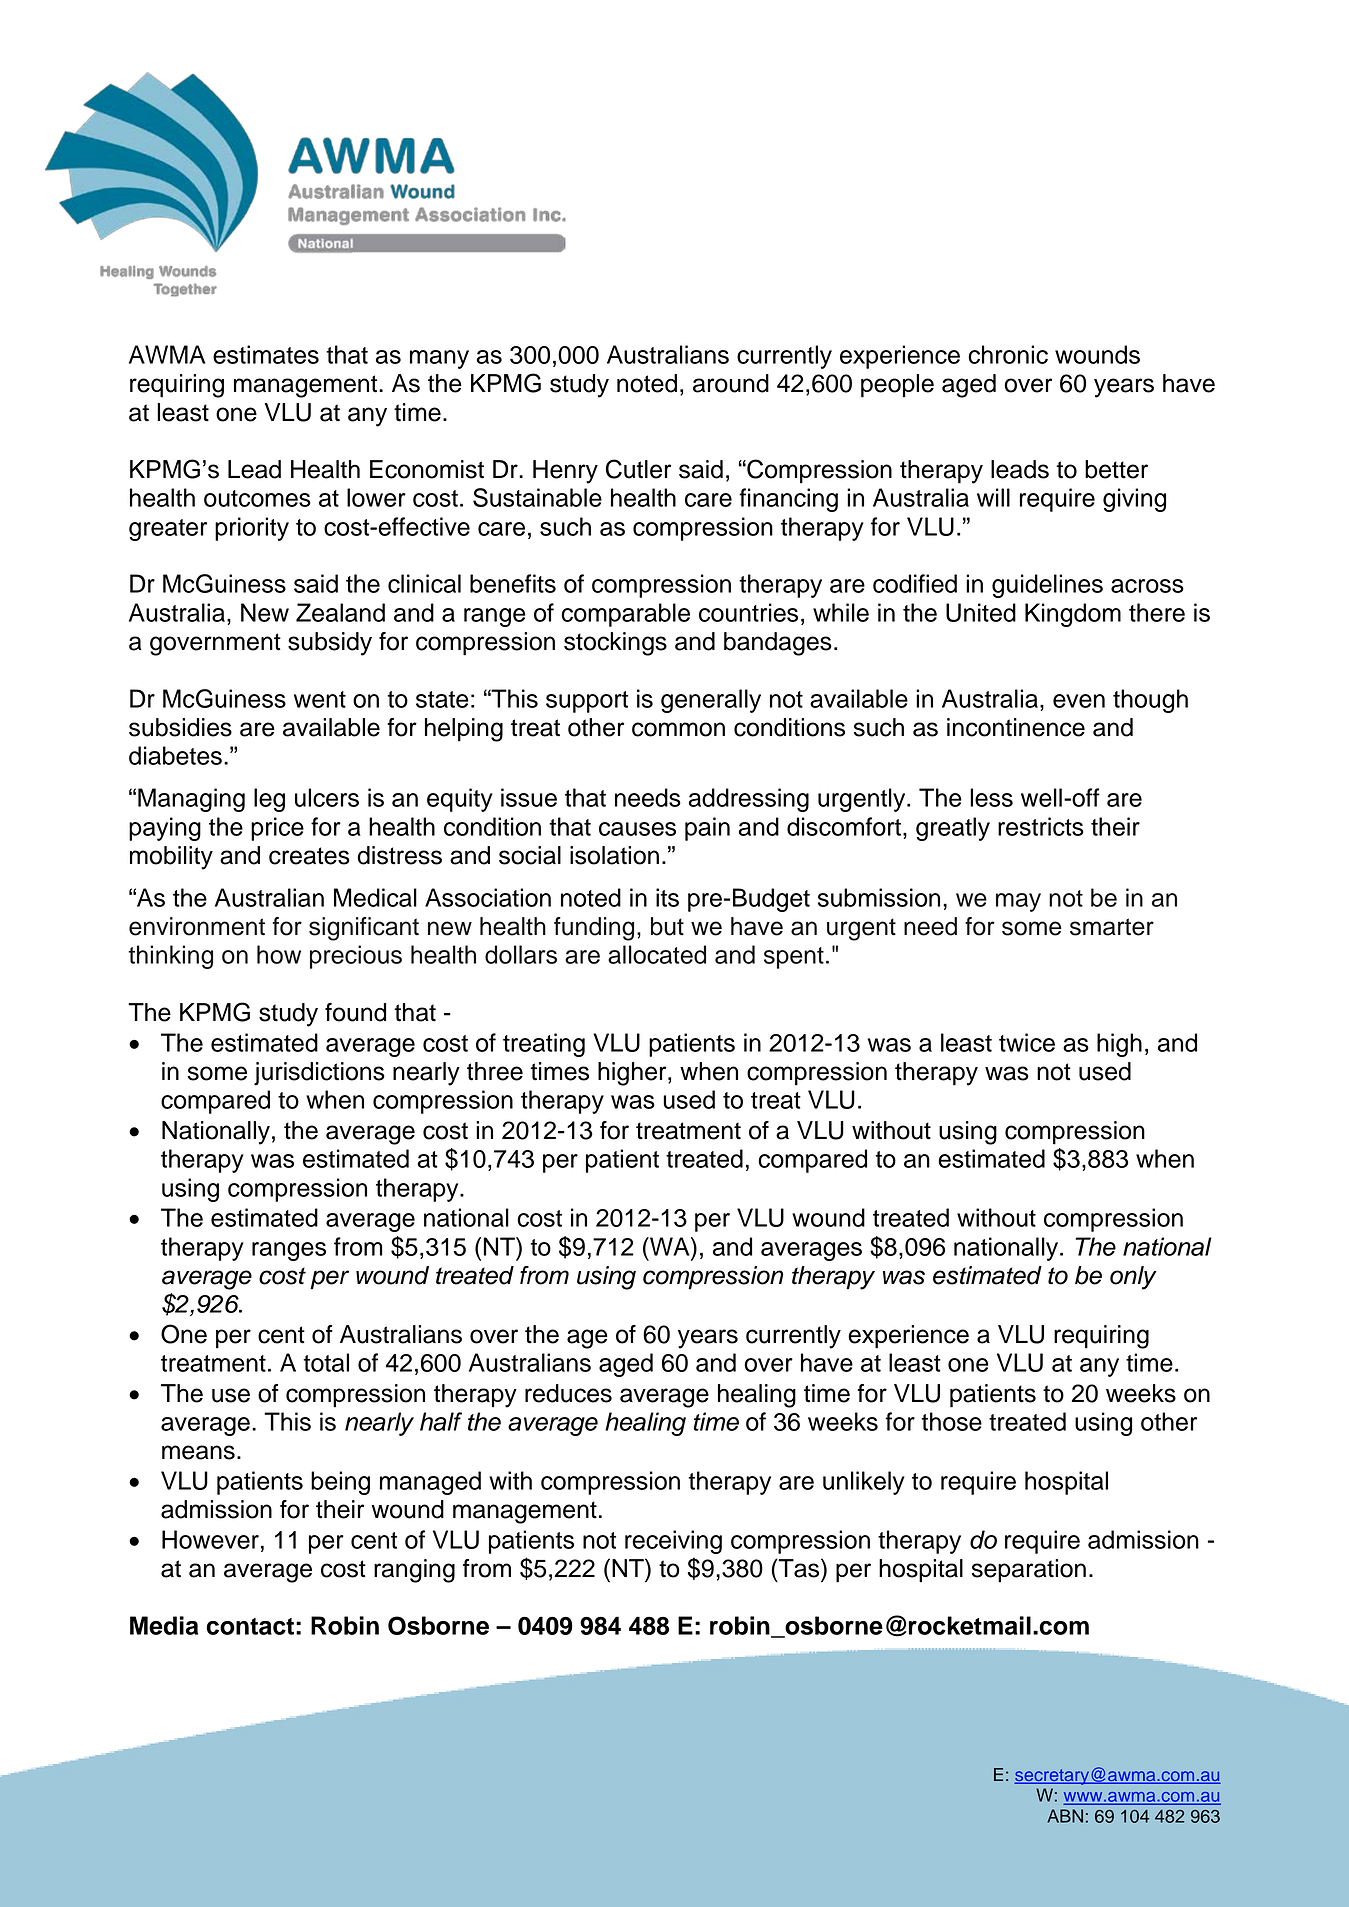 The image size is (1349, 1907). I want to click on jurisdictions, so click(319, 1074).
